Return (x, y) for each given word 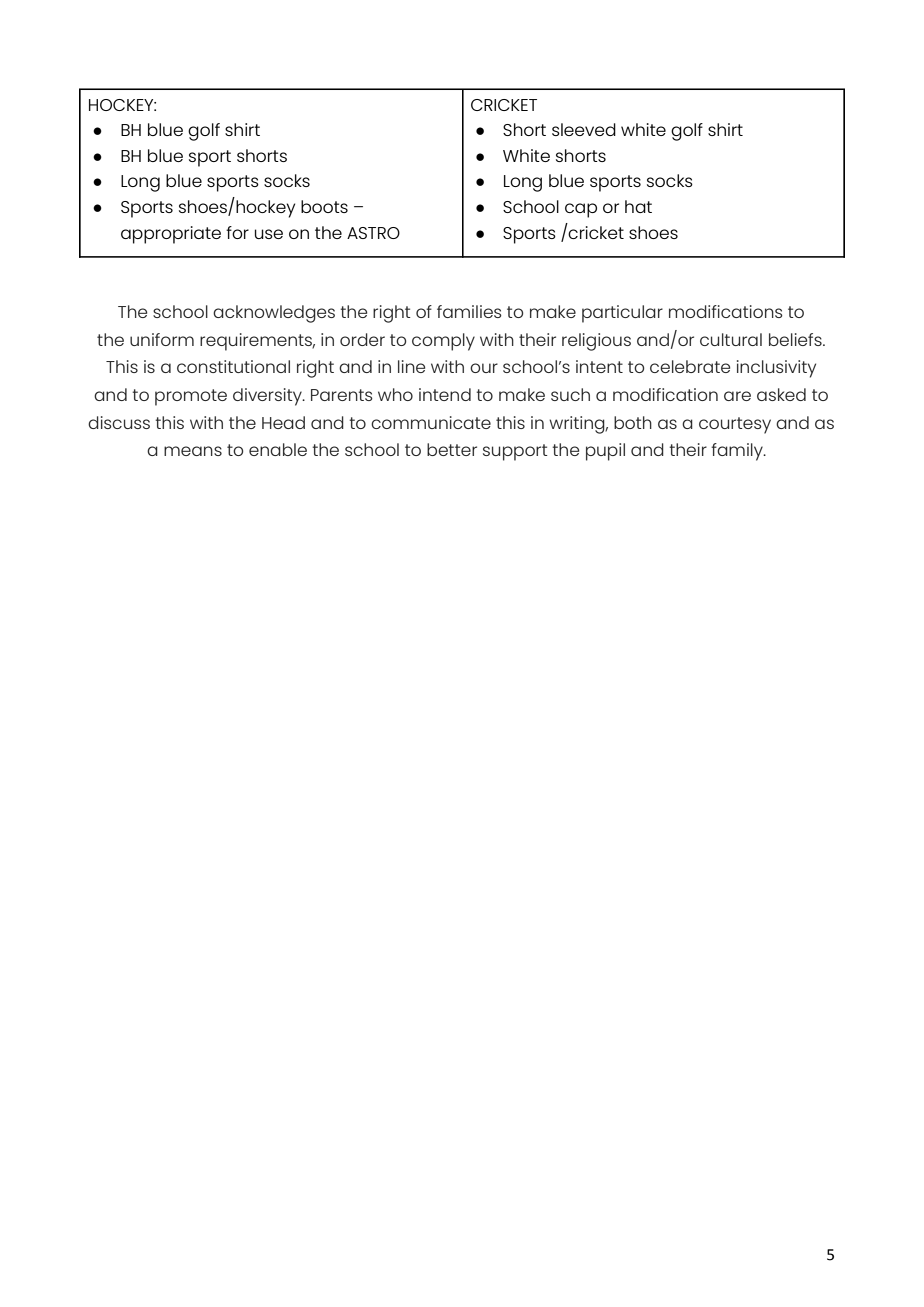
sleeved (584, 129)
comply (443, 342)
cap (581, 210)
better (452, 449)
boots (324, 206)
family (738, 452)
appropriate (171, 235)
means (193, 451)
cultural (731, 339)
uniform (162, 339)
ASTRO (373, 233)
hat (638, 206)
